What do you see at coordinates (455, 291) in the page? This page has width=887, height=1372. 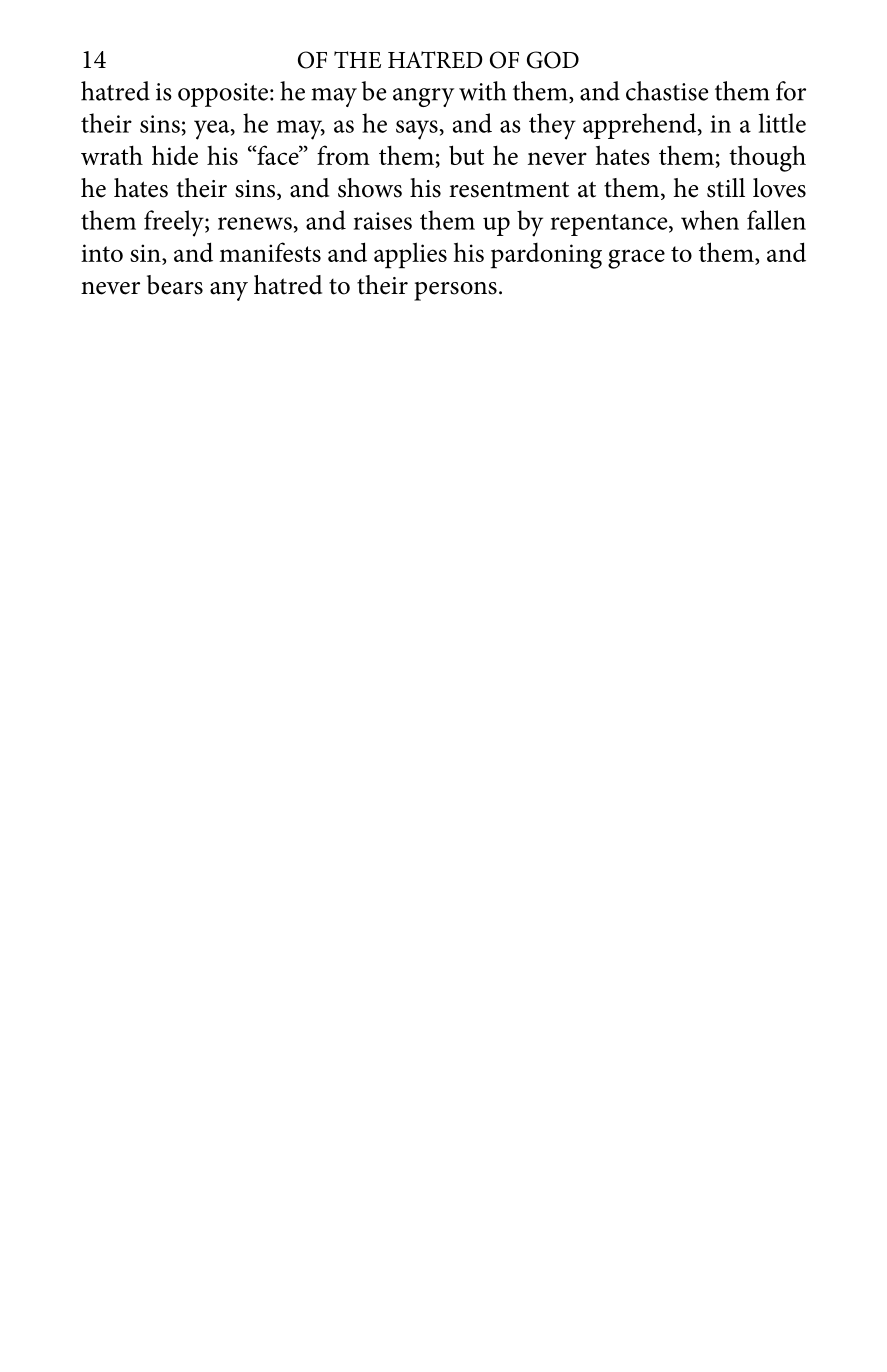 I see `persons` at bounding box center [455, 291].
